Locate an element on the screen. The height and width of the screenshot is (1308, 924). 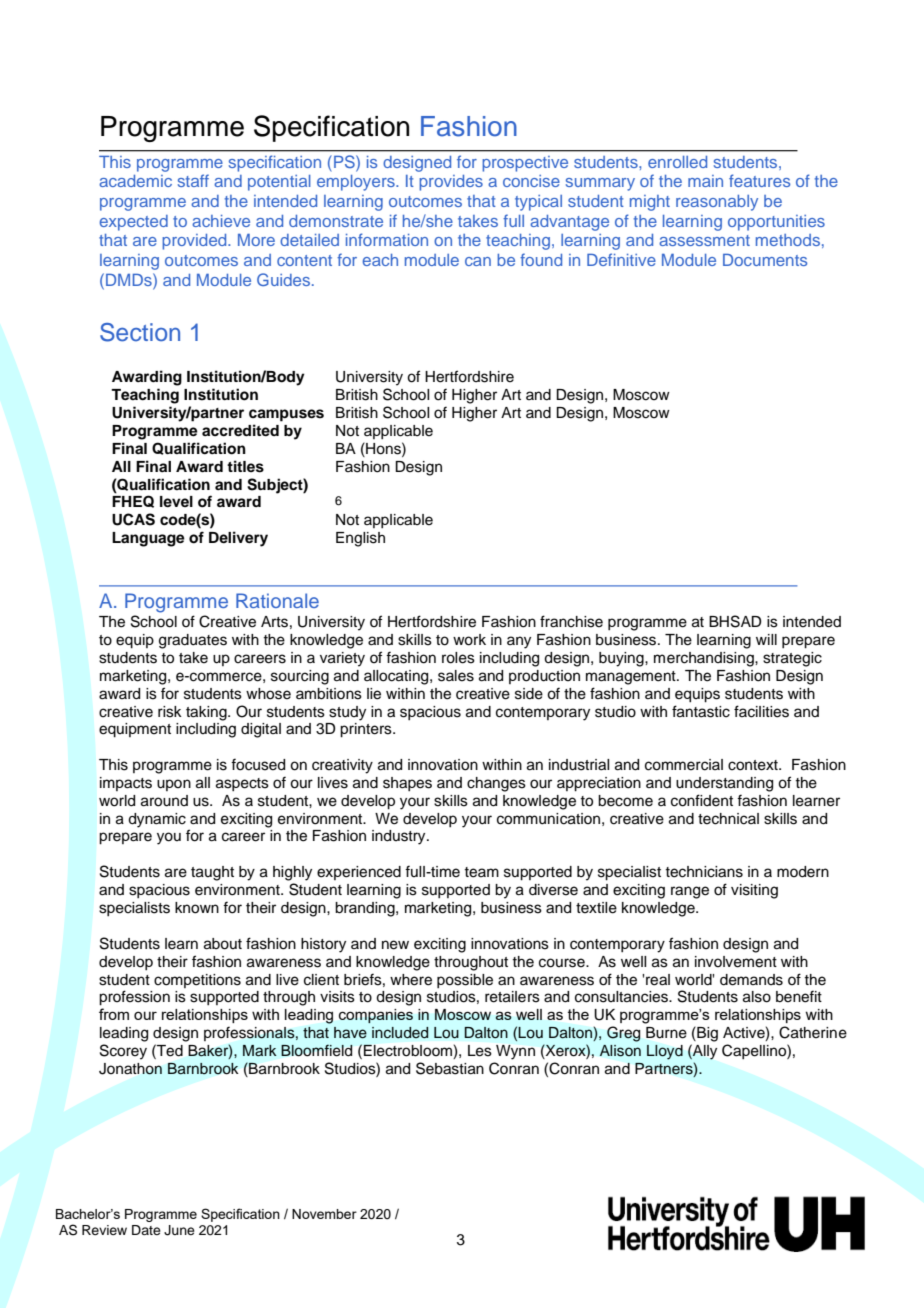
taught is located at coordinates (212, 873).
